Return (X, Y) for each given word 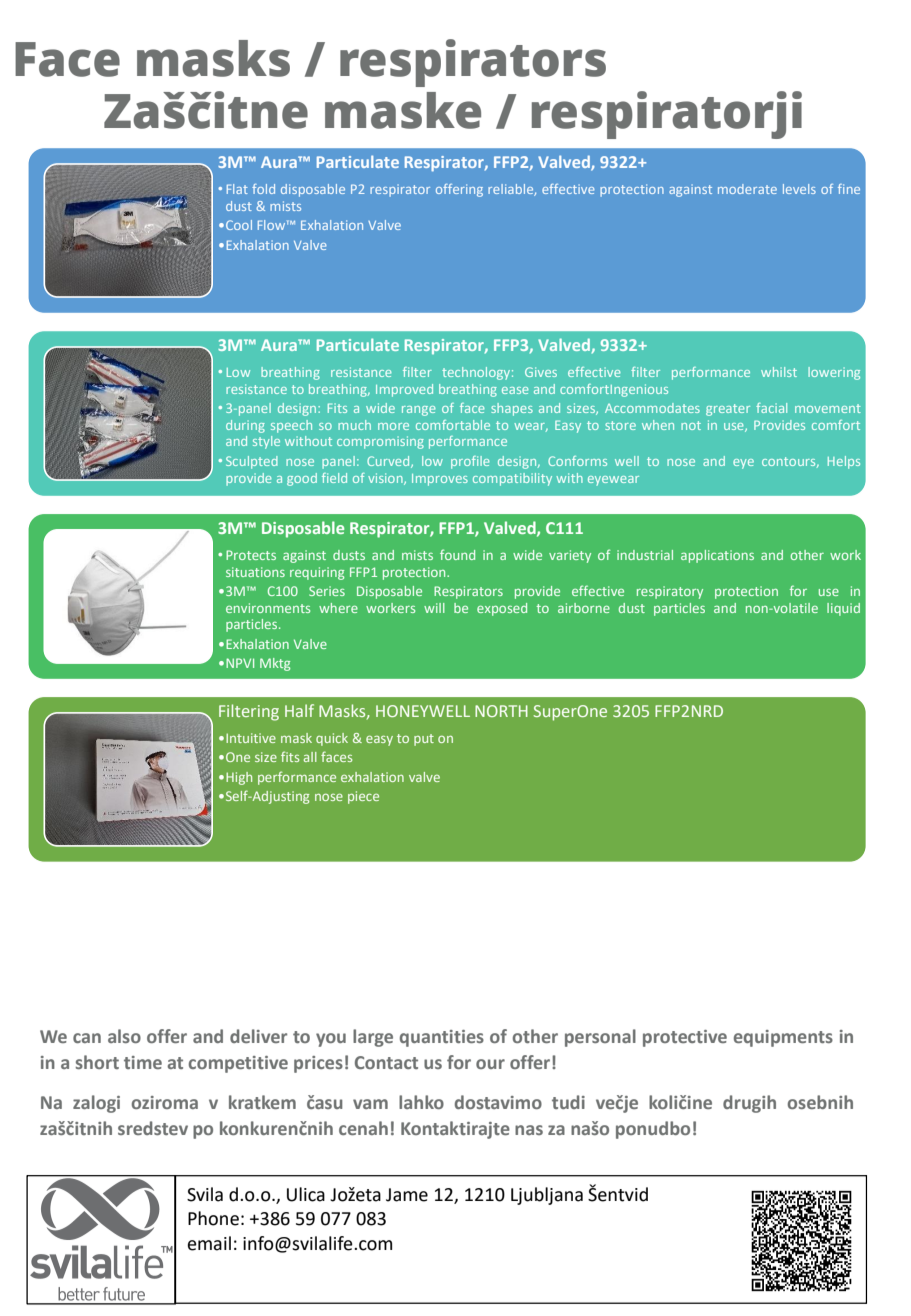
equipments (783, 1038)
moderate (747, 189)
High (239, 778)
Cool (239, 225)
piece (363, 797)
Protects (251, 555)
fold (263, 189)
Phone (213, 1218)
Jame (407, 1195)
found (457, 554)
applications (717, 556)
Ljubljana (547, 1196)
